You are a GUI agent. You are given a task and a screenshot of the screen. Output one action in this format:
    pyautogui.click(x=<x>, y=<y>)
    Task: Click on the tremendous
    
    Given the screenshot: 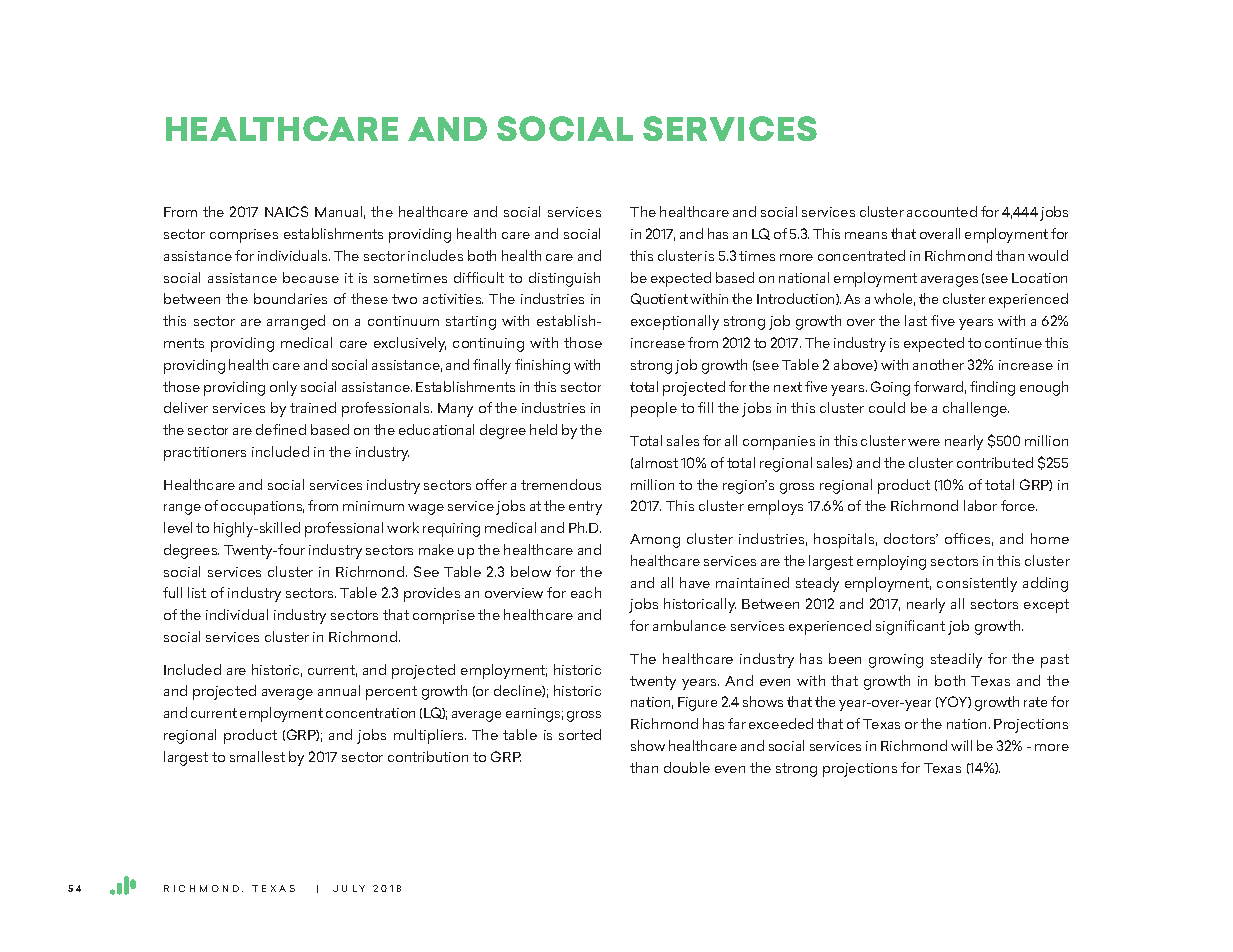 What is the action you would take?
    pyautogui.click(x=561, y=484)
